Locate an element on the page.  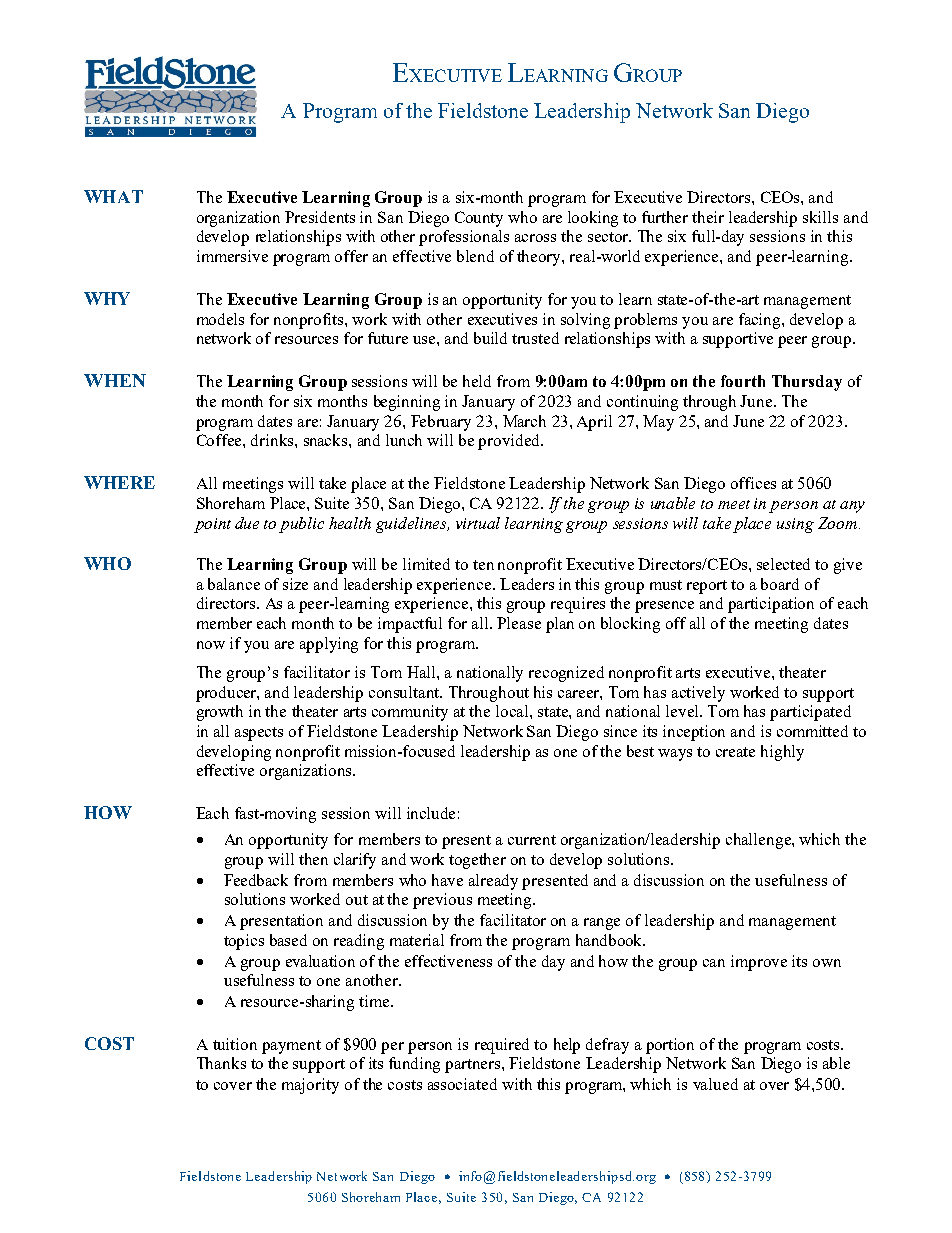
their is located at coordinates (708, 217).
